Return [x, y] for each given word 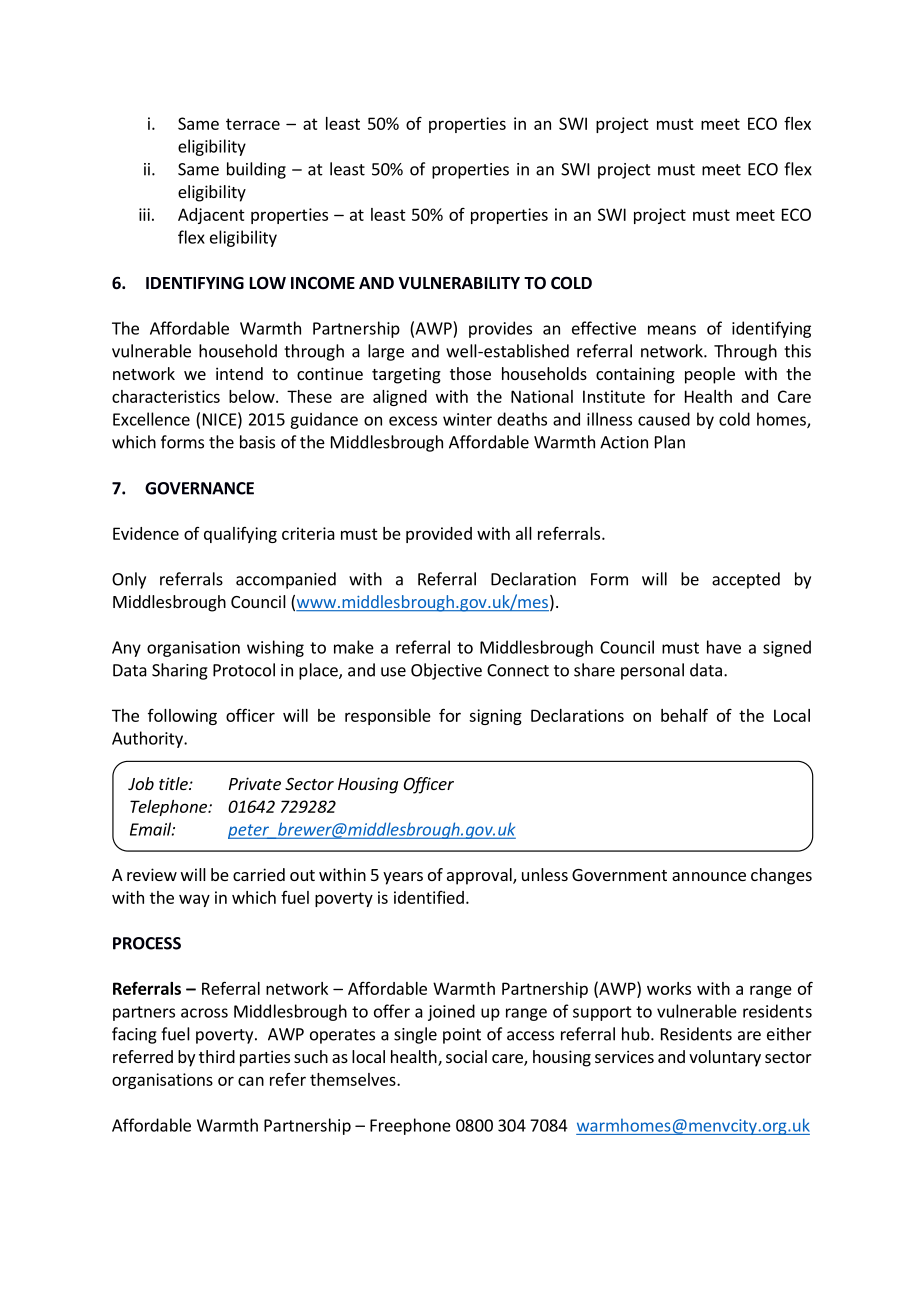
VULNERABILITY [459, 283]
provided [439, 535]
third [217, 1056]
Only [129, 580]
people [710, 375]
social [466, 1056]
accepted [746, 580]
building [256, 170]
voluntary [725, 1058]
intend [239, 373]
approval [480, 876]
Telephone [169, 808]
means [672, 330]
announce [709, 876]
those [470, 373]
